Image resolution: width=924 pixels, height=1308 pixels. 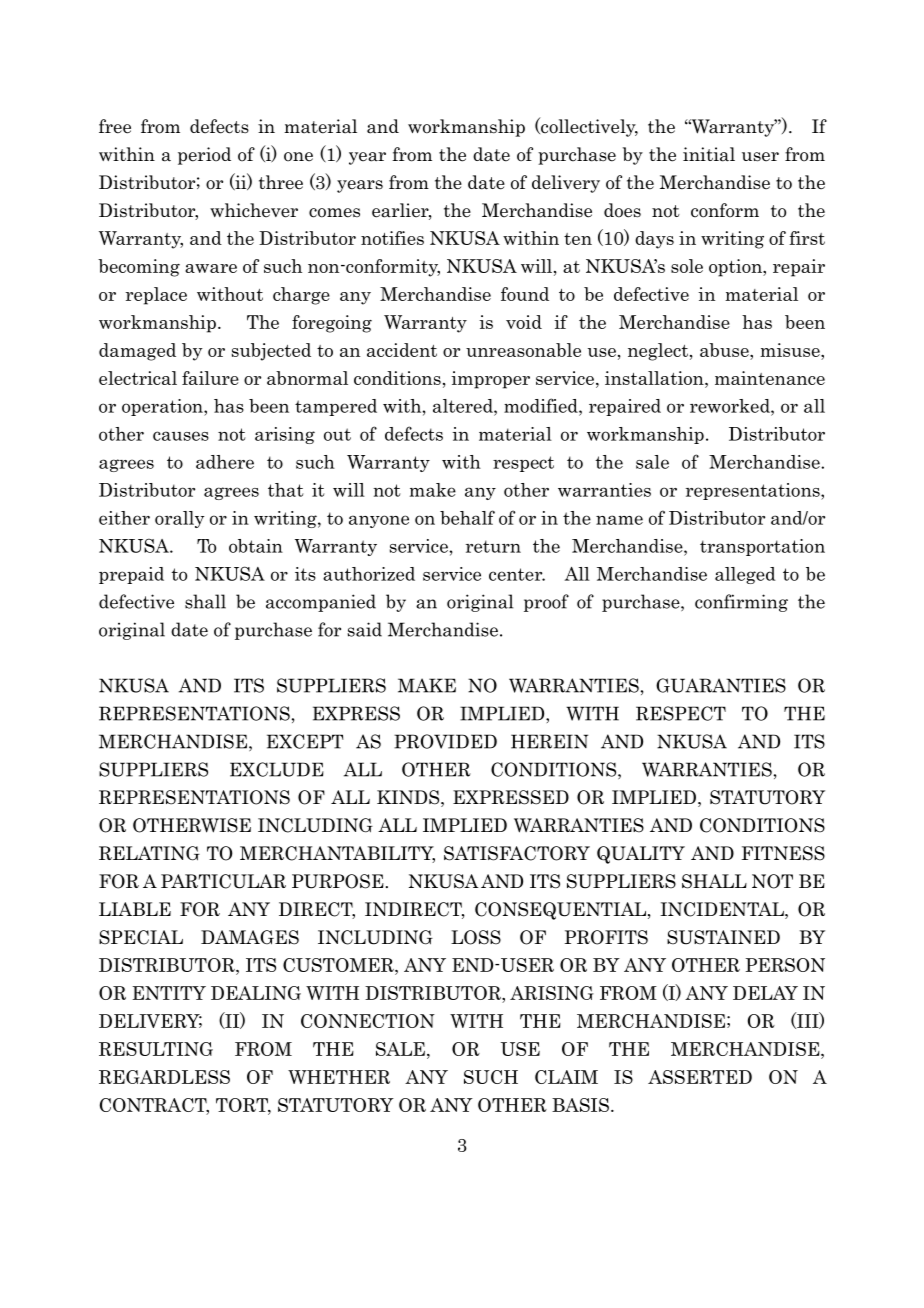 What do you see at coordinates (566, 1077) in the image?
I see `CLAIM` at bounding box center [566, 1077].
